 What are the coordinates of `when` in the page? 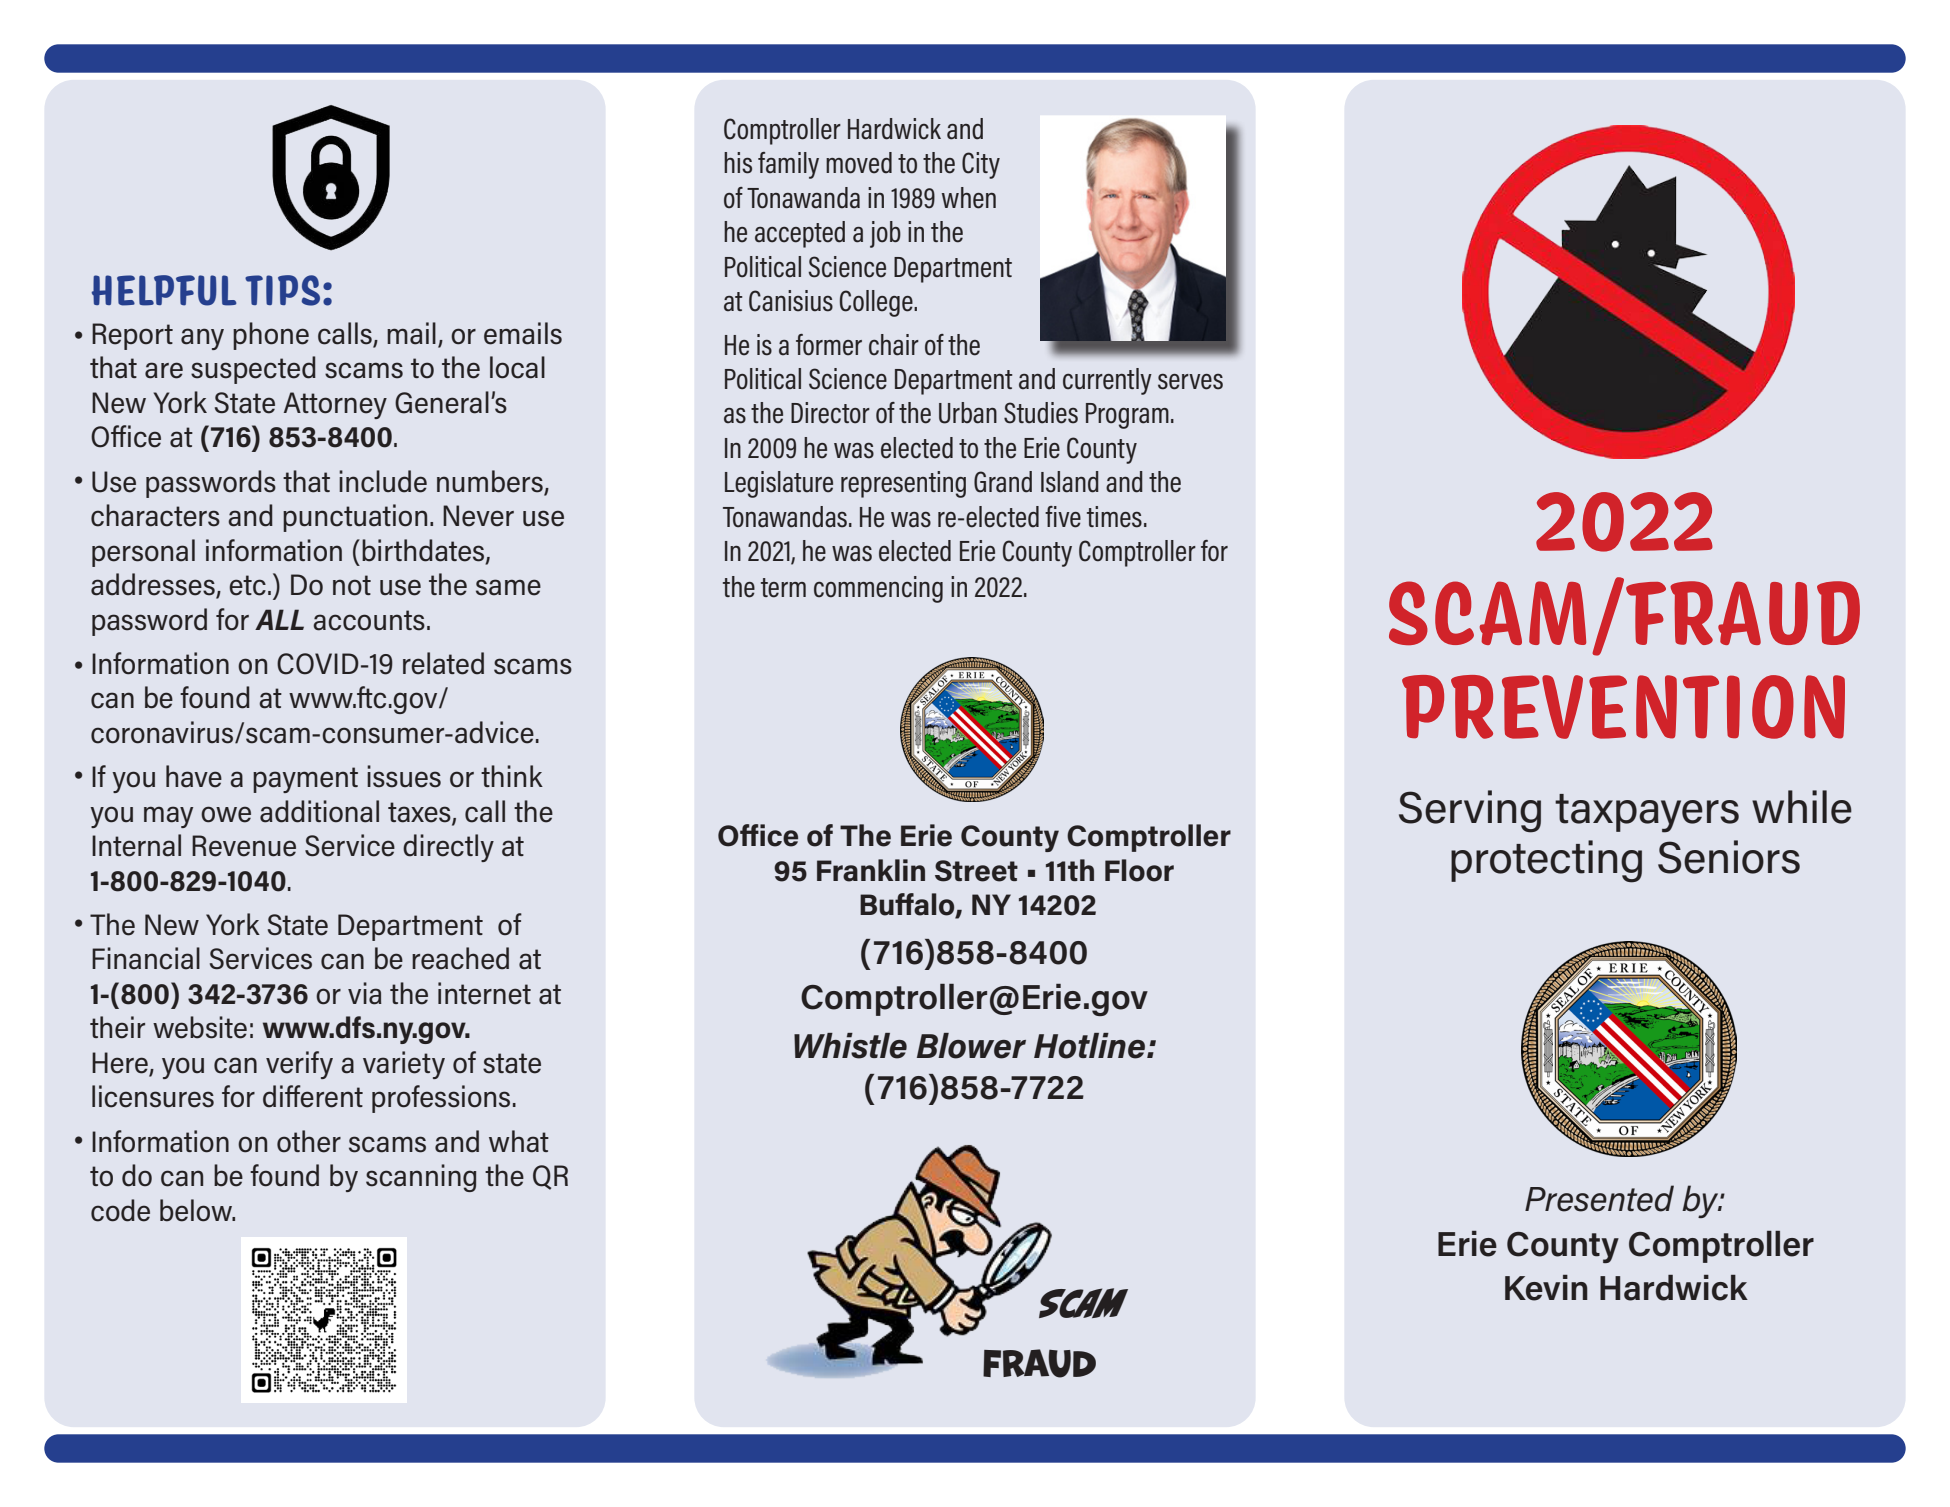 It's located at (969, 198).
